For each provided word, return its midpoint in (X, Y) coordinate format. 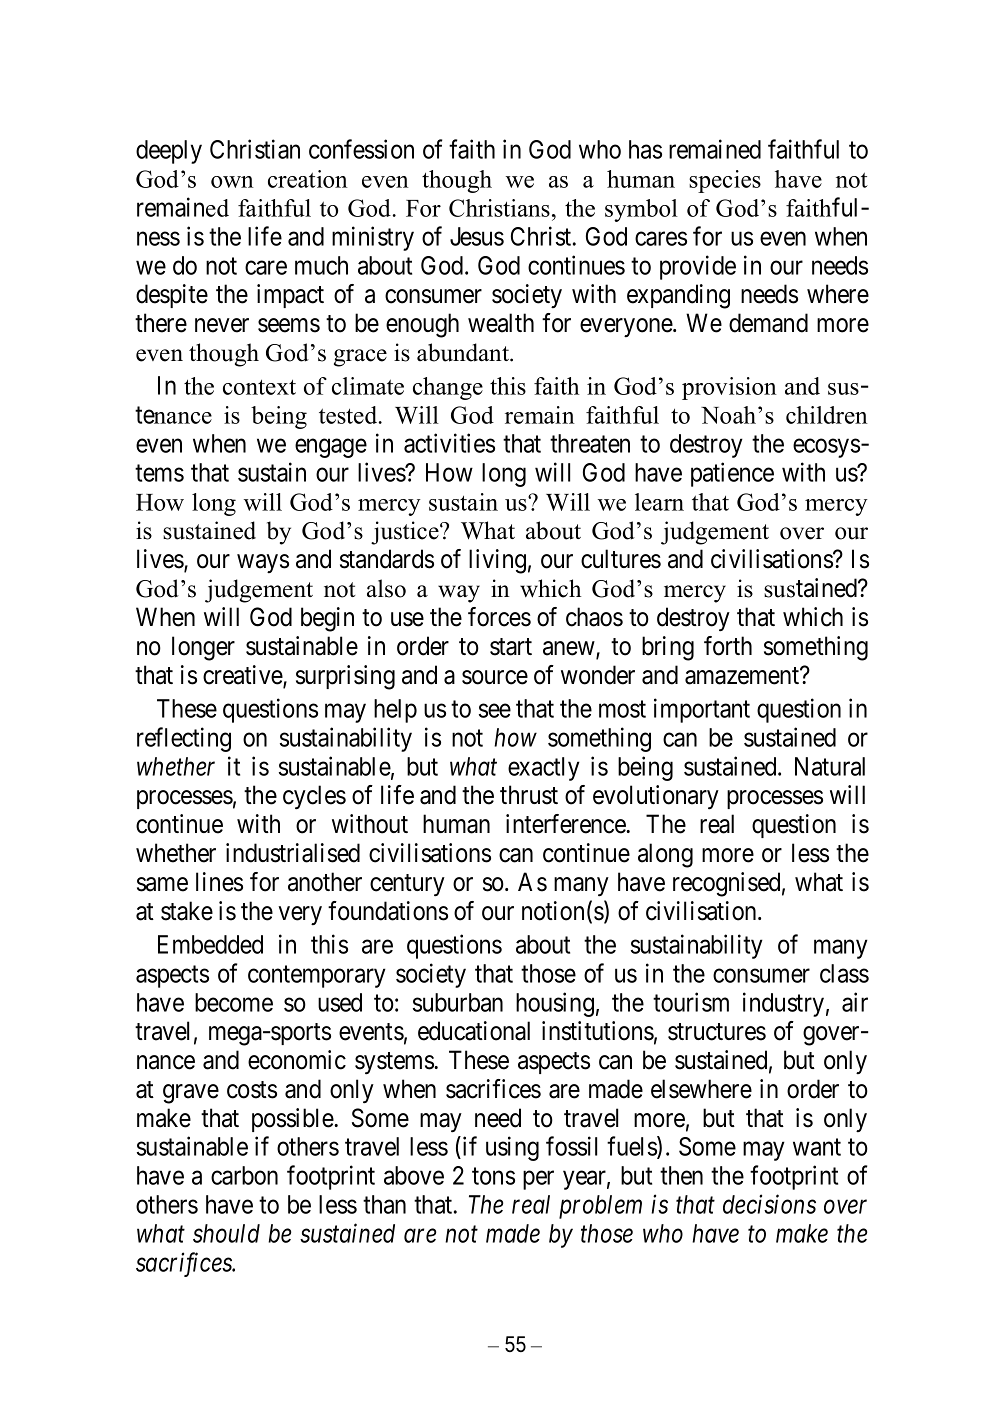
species (725, 181)
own (232, 182)
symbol (641, 210)
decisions (769, 1204)
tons (493, 1176)
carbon (244, 1175)
